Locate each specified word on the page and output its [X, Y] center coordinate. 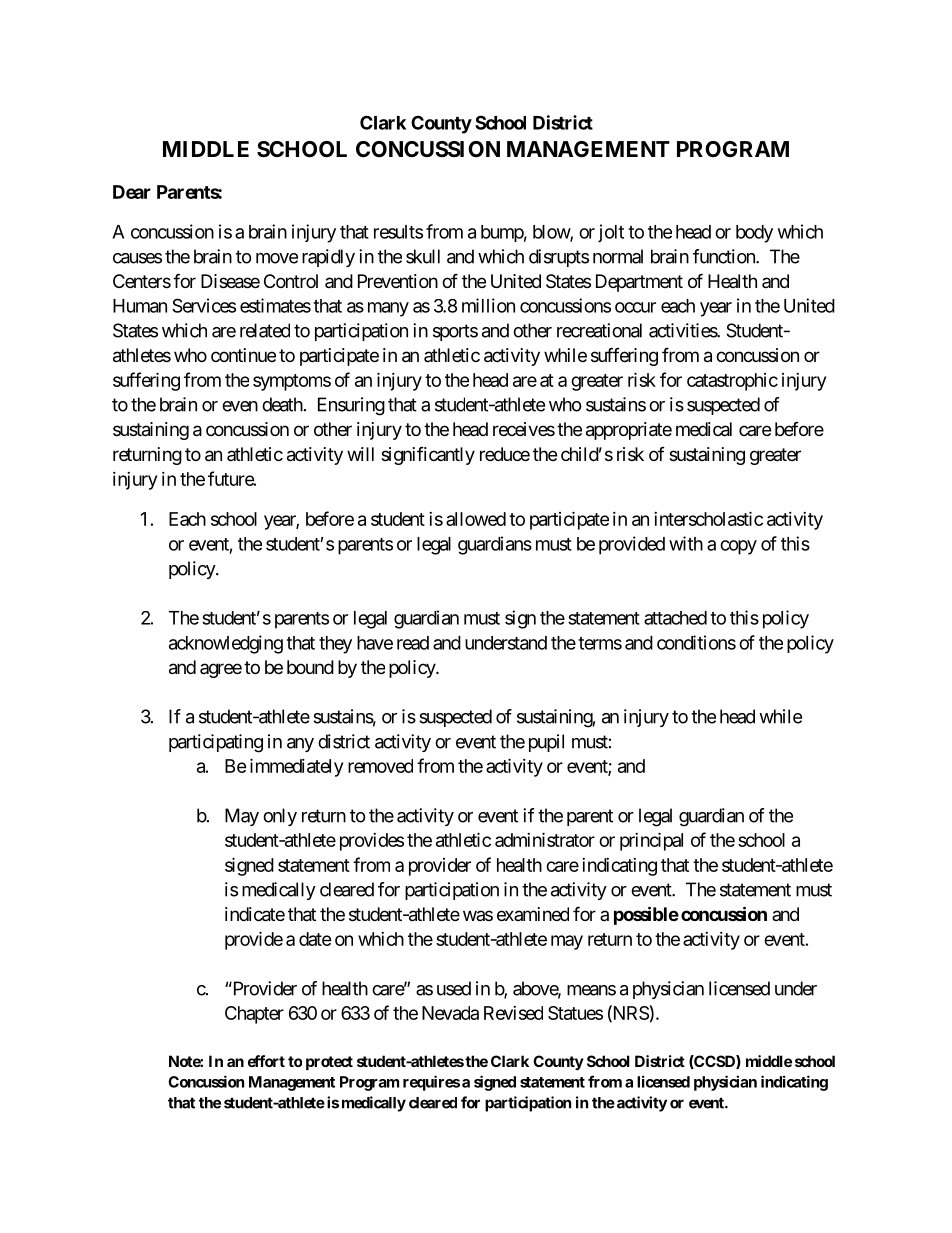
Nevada [450, 1013]
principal [651, 841]
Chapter [254, 1015]
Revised [513, 1013]
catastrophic [732, 382]
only [280, 817]
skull [423, 256]
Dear [132, 192]
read [413, 643]
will [360, 454]
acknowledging [226, 644]
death [282, 404]
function [725, 256]
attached [675, 618]
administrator [545, 839]
